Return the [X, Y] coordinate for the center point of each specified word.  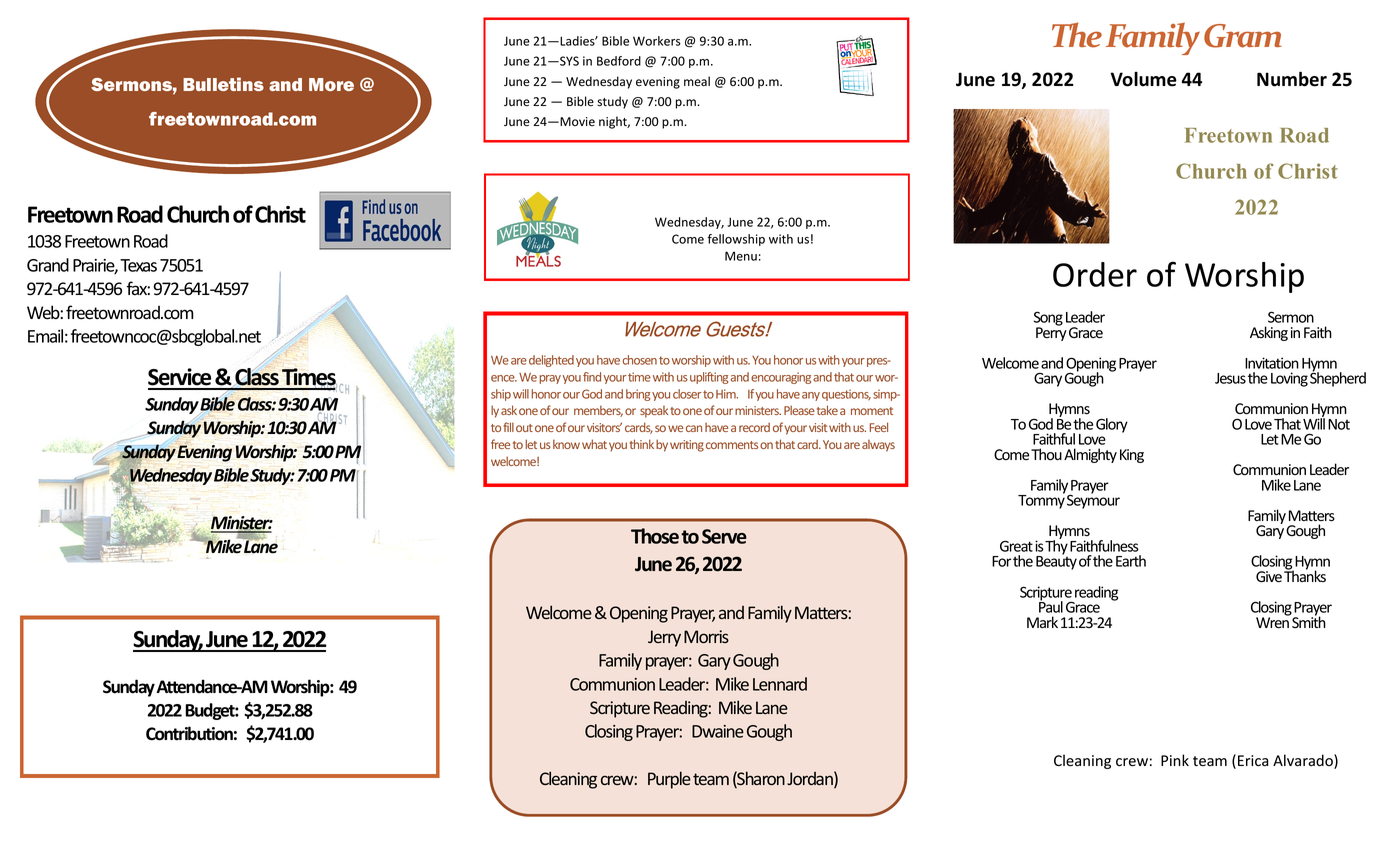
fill [508, 427]
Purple [669, 780]
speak [654, 412]
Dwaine [718, 731]
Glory [1112, 425]
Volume [1143, 79]
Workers [657, 41]
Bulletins [223, 84]
